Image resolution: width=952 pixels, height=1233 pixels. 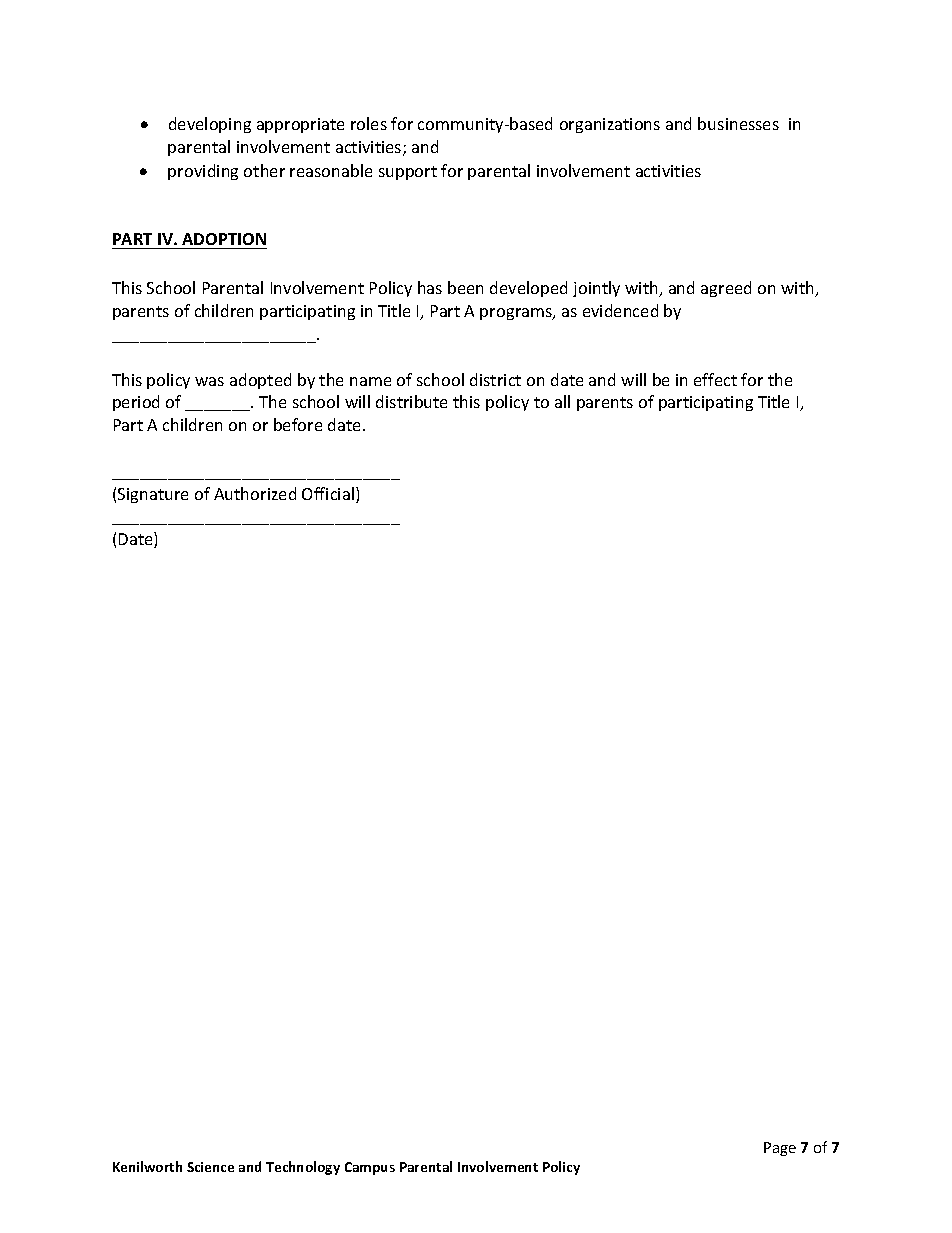 I want to click on support, so click(x=408, y=173).
